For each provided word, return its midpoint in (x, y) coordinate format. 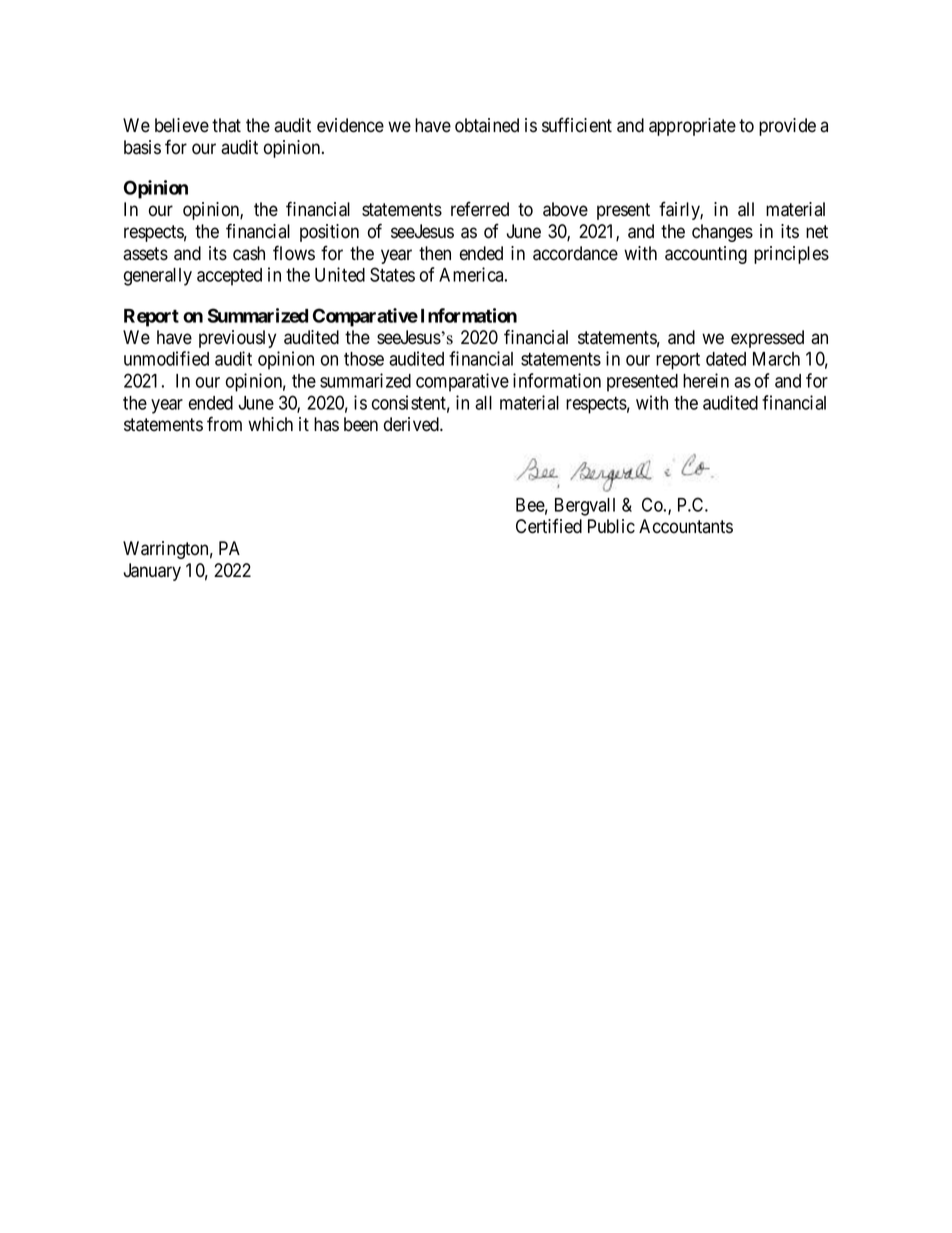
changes (722, 233)
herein (706, 380)
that (226, 125)
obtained (487, 125)
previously (237, 339)
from (224, 424)
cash (249, 253)
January (152, 572)
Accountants (686, 526)
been (361, 424)
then (435, 253)
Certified (549, 526)
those (364, 359)
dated (726, 359)
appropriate (692, 127)
